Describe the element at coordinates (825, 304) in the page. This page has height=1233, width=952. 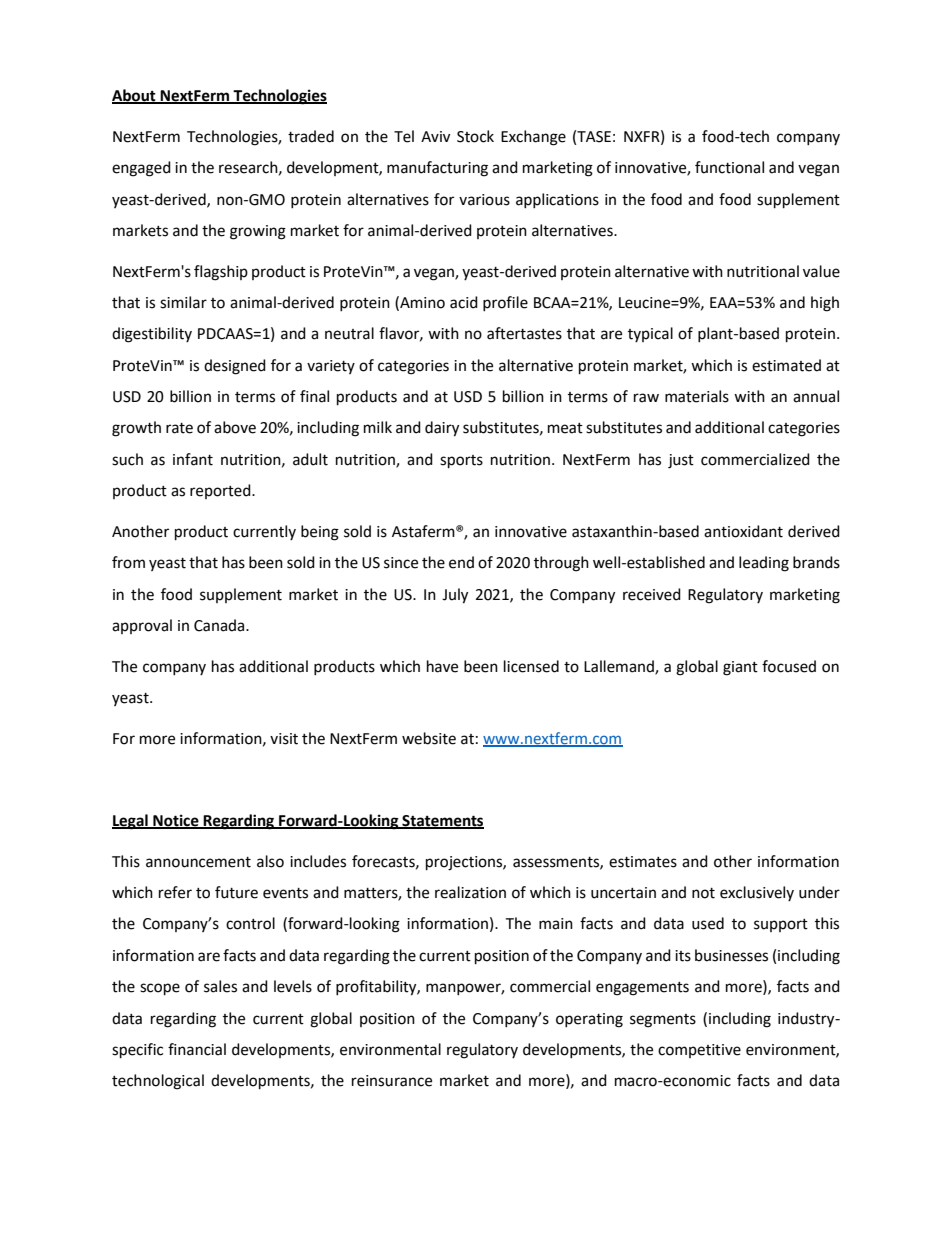
I see `high` at that location.
